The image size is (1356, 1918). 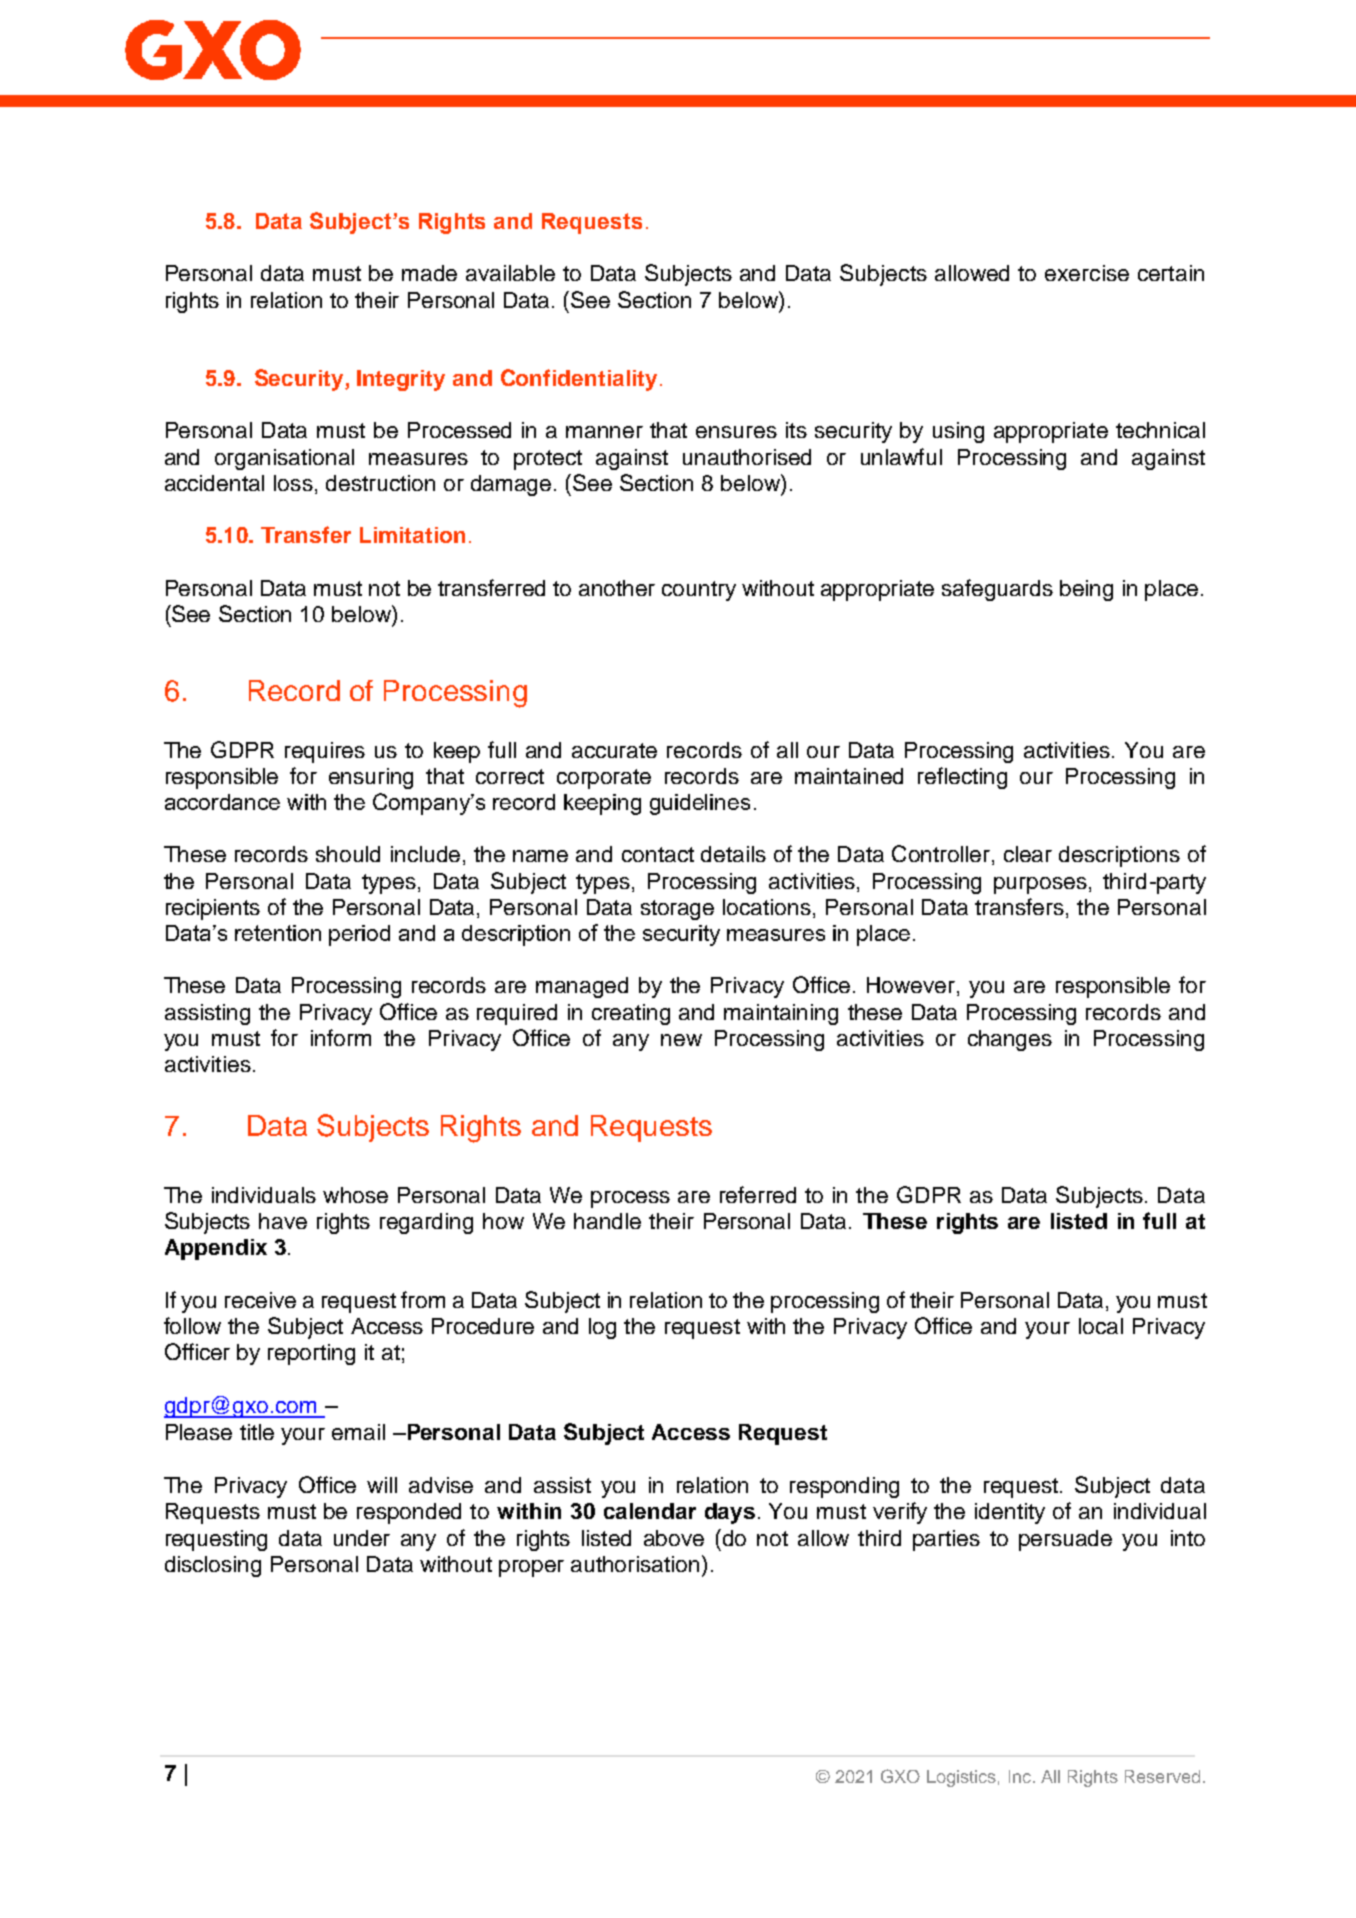 What do you see at coordinates (681, 1040) in the screenshot?
I see `new` at bounding box center [681, 1040].
